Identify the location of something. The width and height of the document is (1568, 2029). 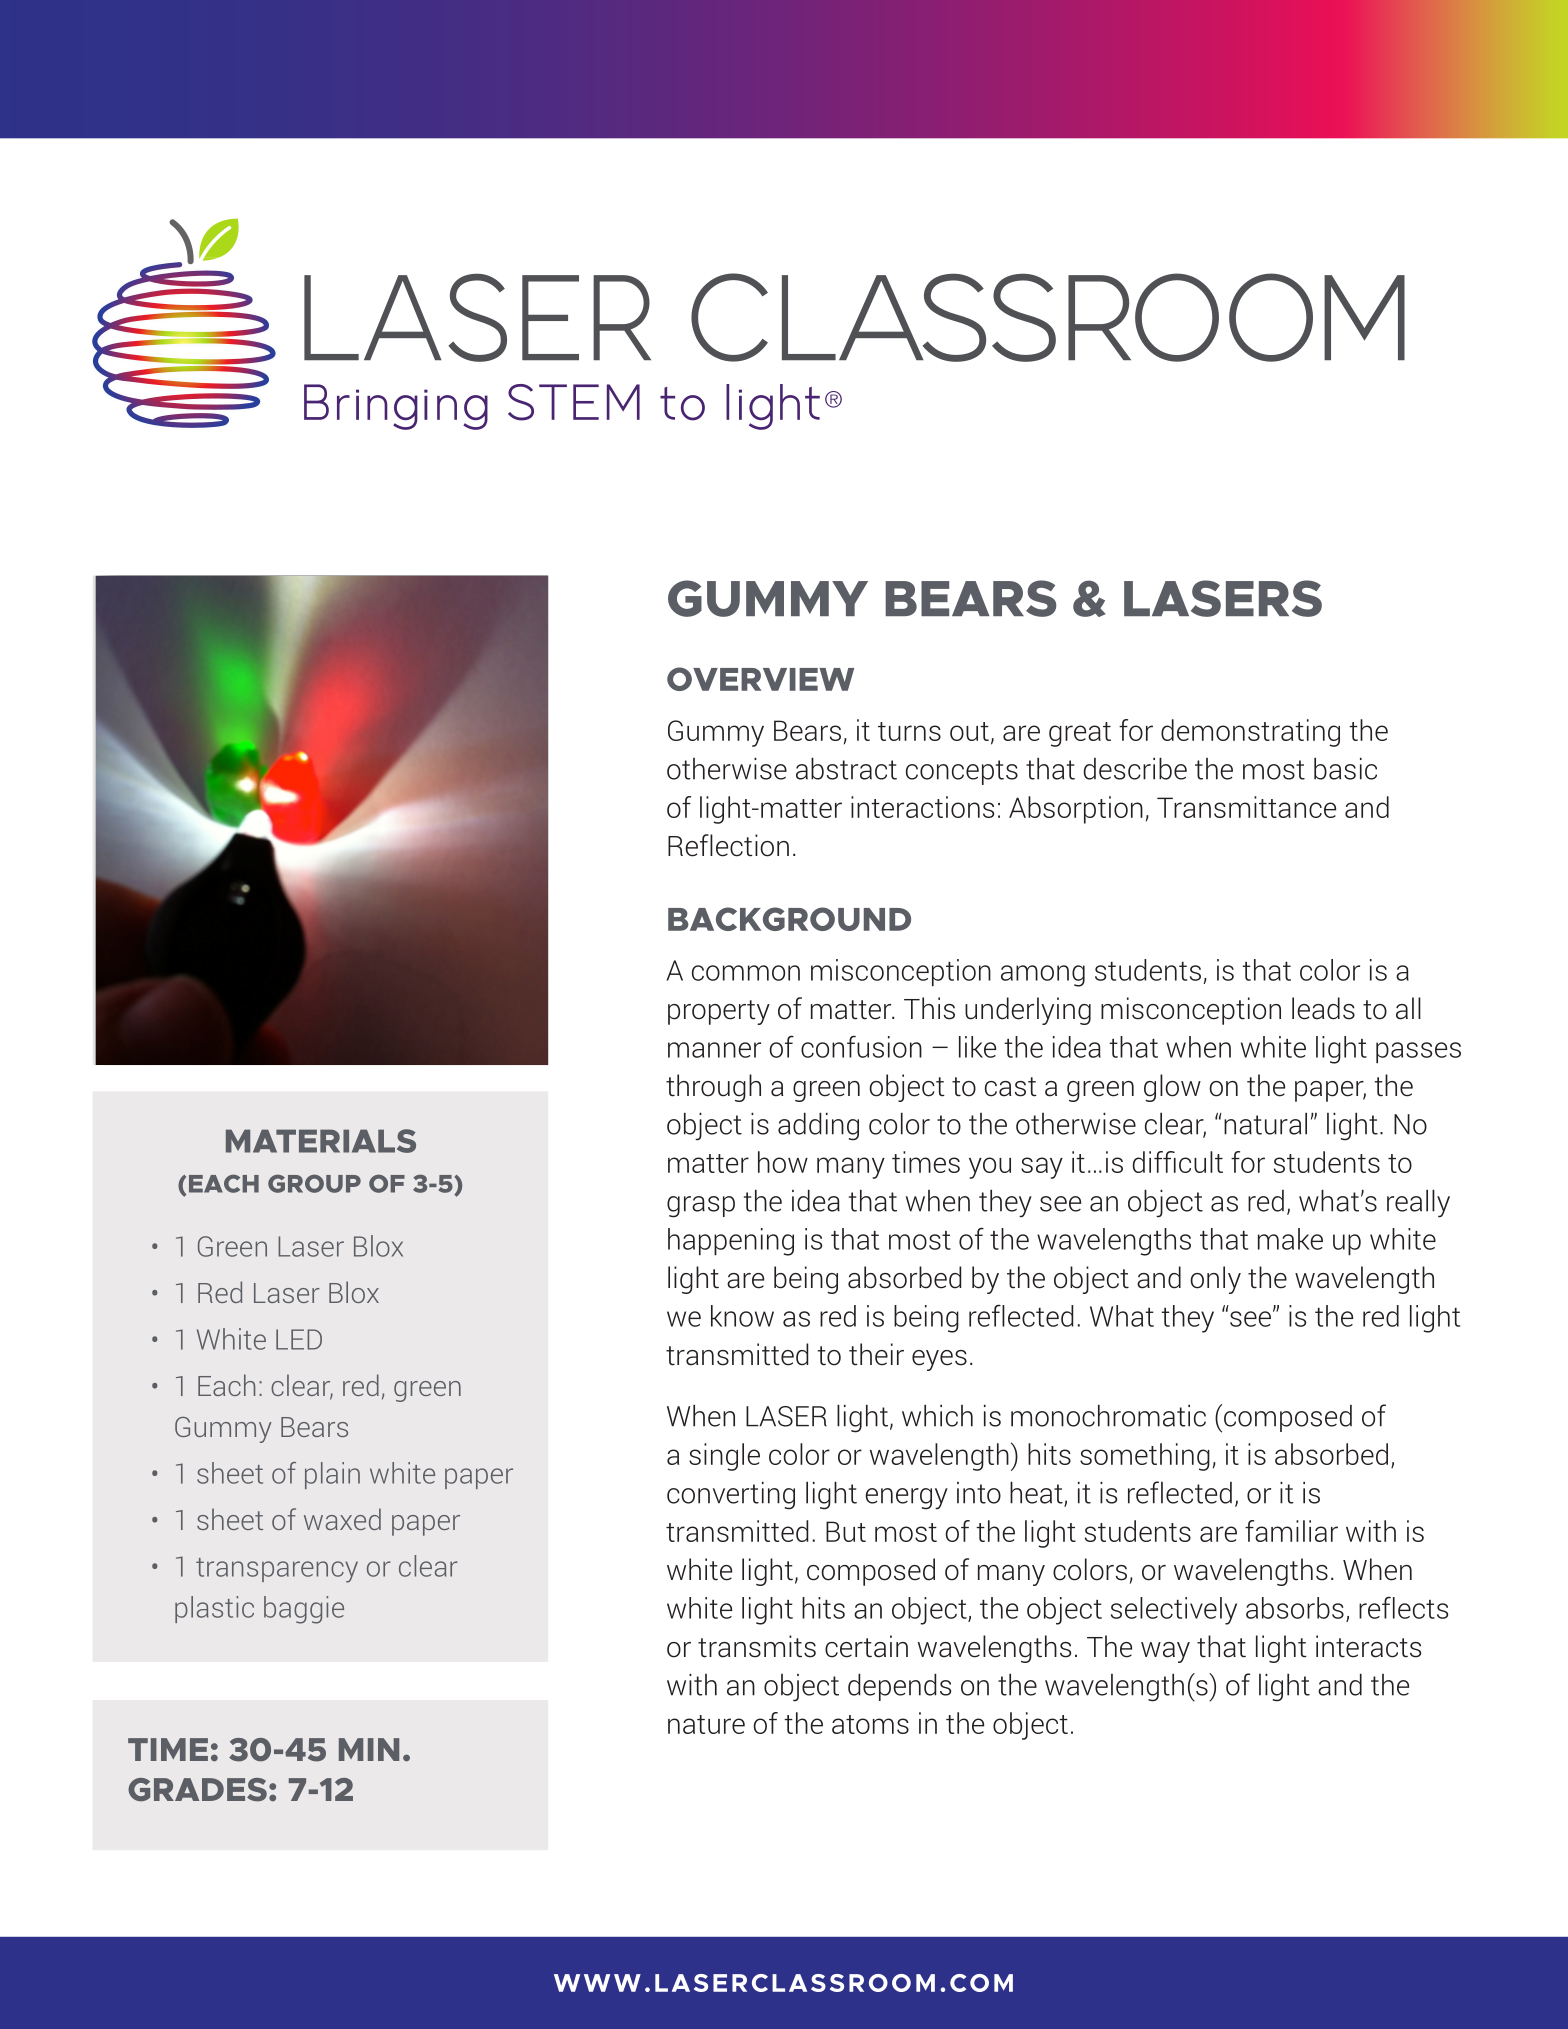
(1145, 1457).
